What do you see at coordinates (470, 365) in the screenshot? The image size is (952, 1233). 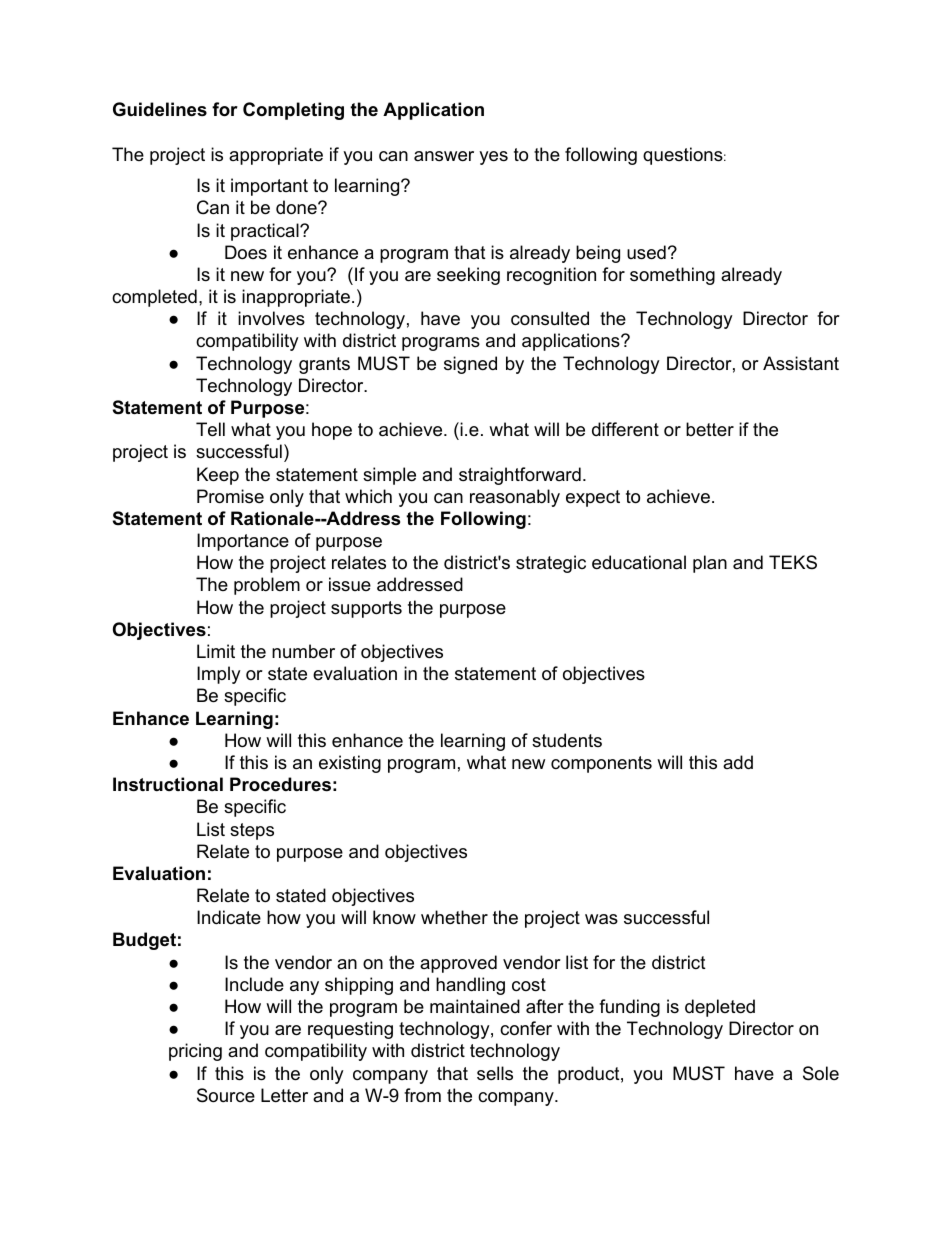 I see `signed` at bounding box center [470, 365].
